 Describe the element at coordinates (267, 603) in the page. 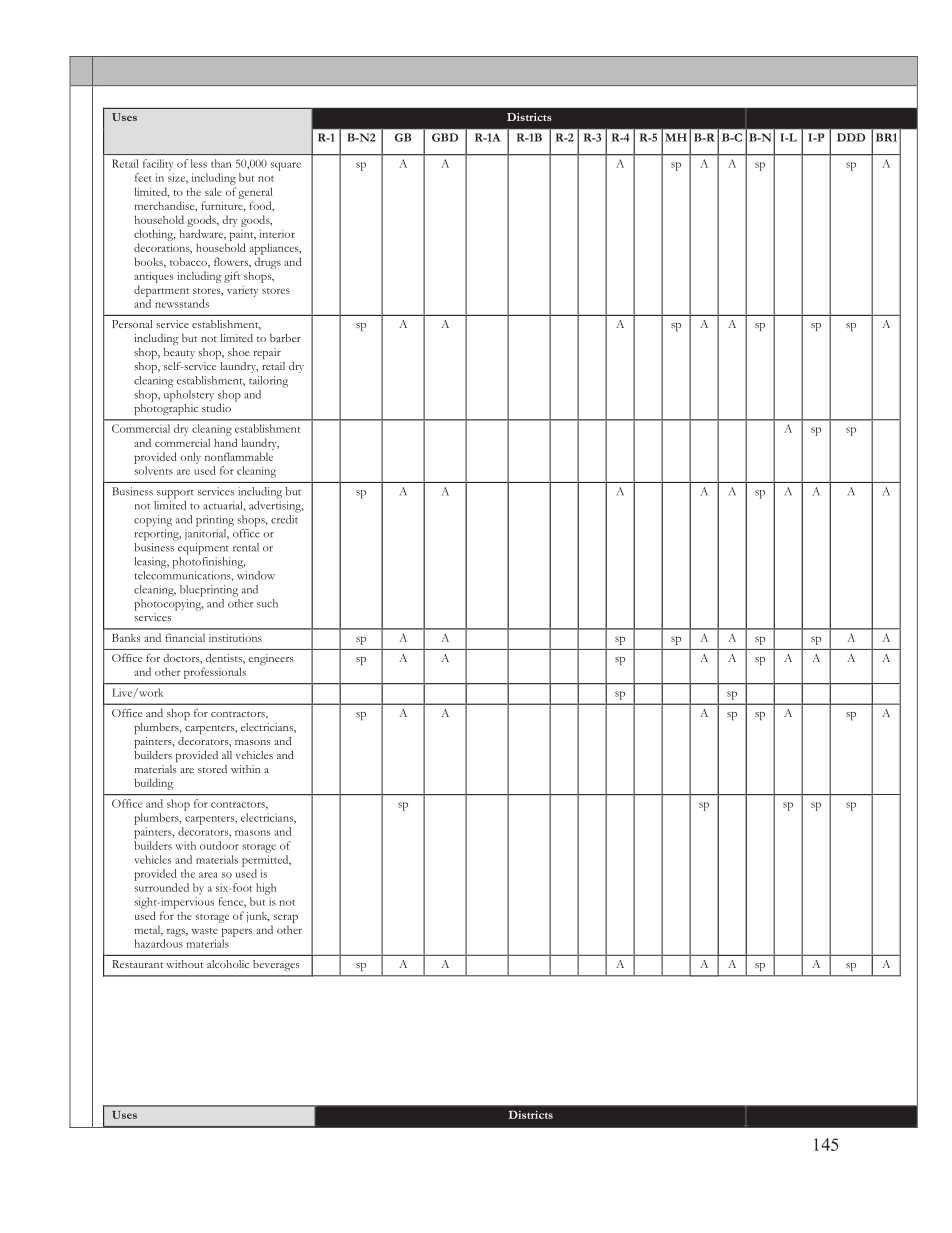

I see `such` at that location.
